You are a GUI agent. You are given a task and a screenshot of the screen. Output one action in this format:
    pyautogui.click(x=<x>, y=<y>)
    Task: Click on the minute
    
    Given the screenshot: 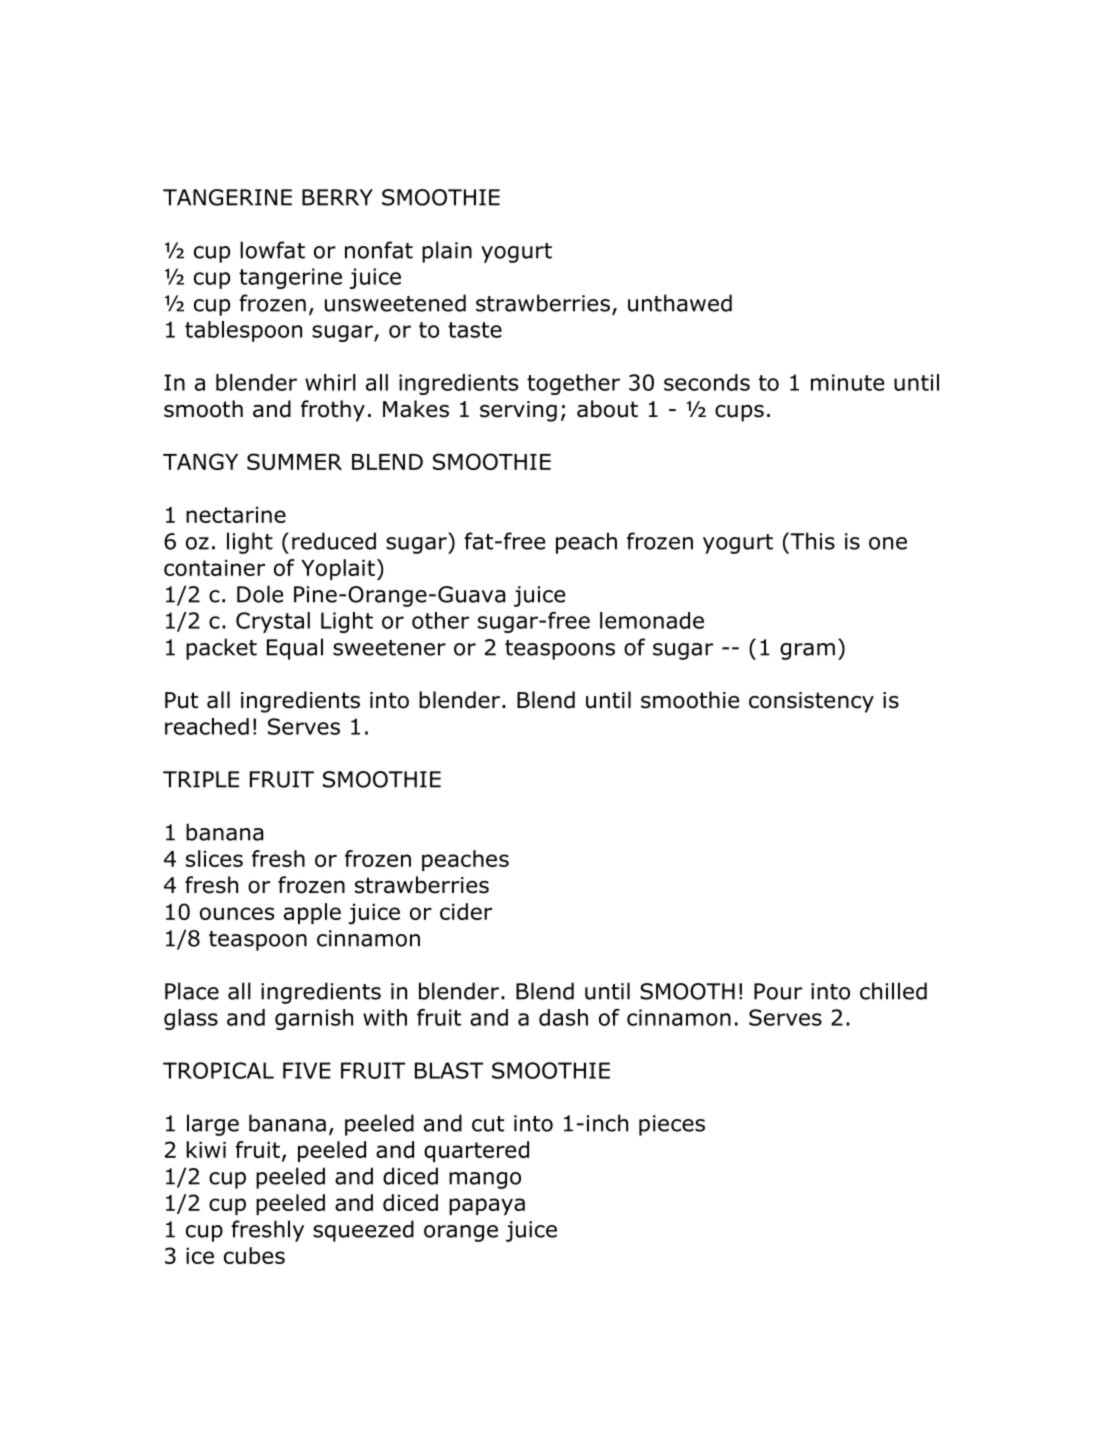 What is the action you would take?
    pyautogui.click(x=847, y=382)
